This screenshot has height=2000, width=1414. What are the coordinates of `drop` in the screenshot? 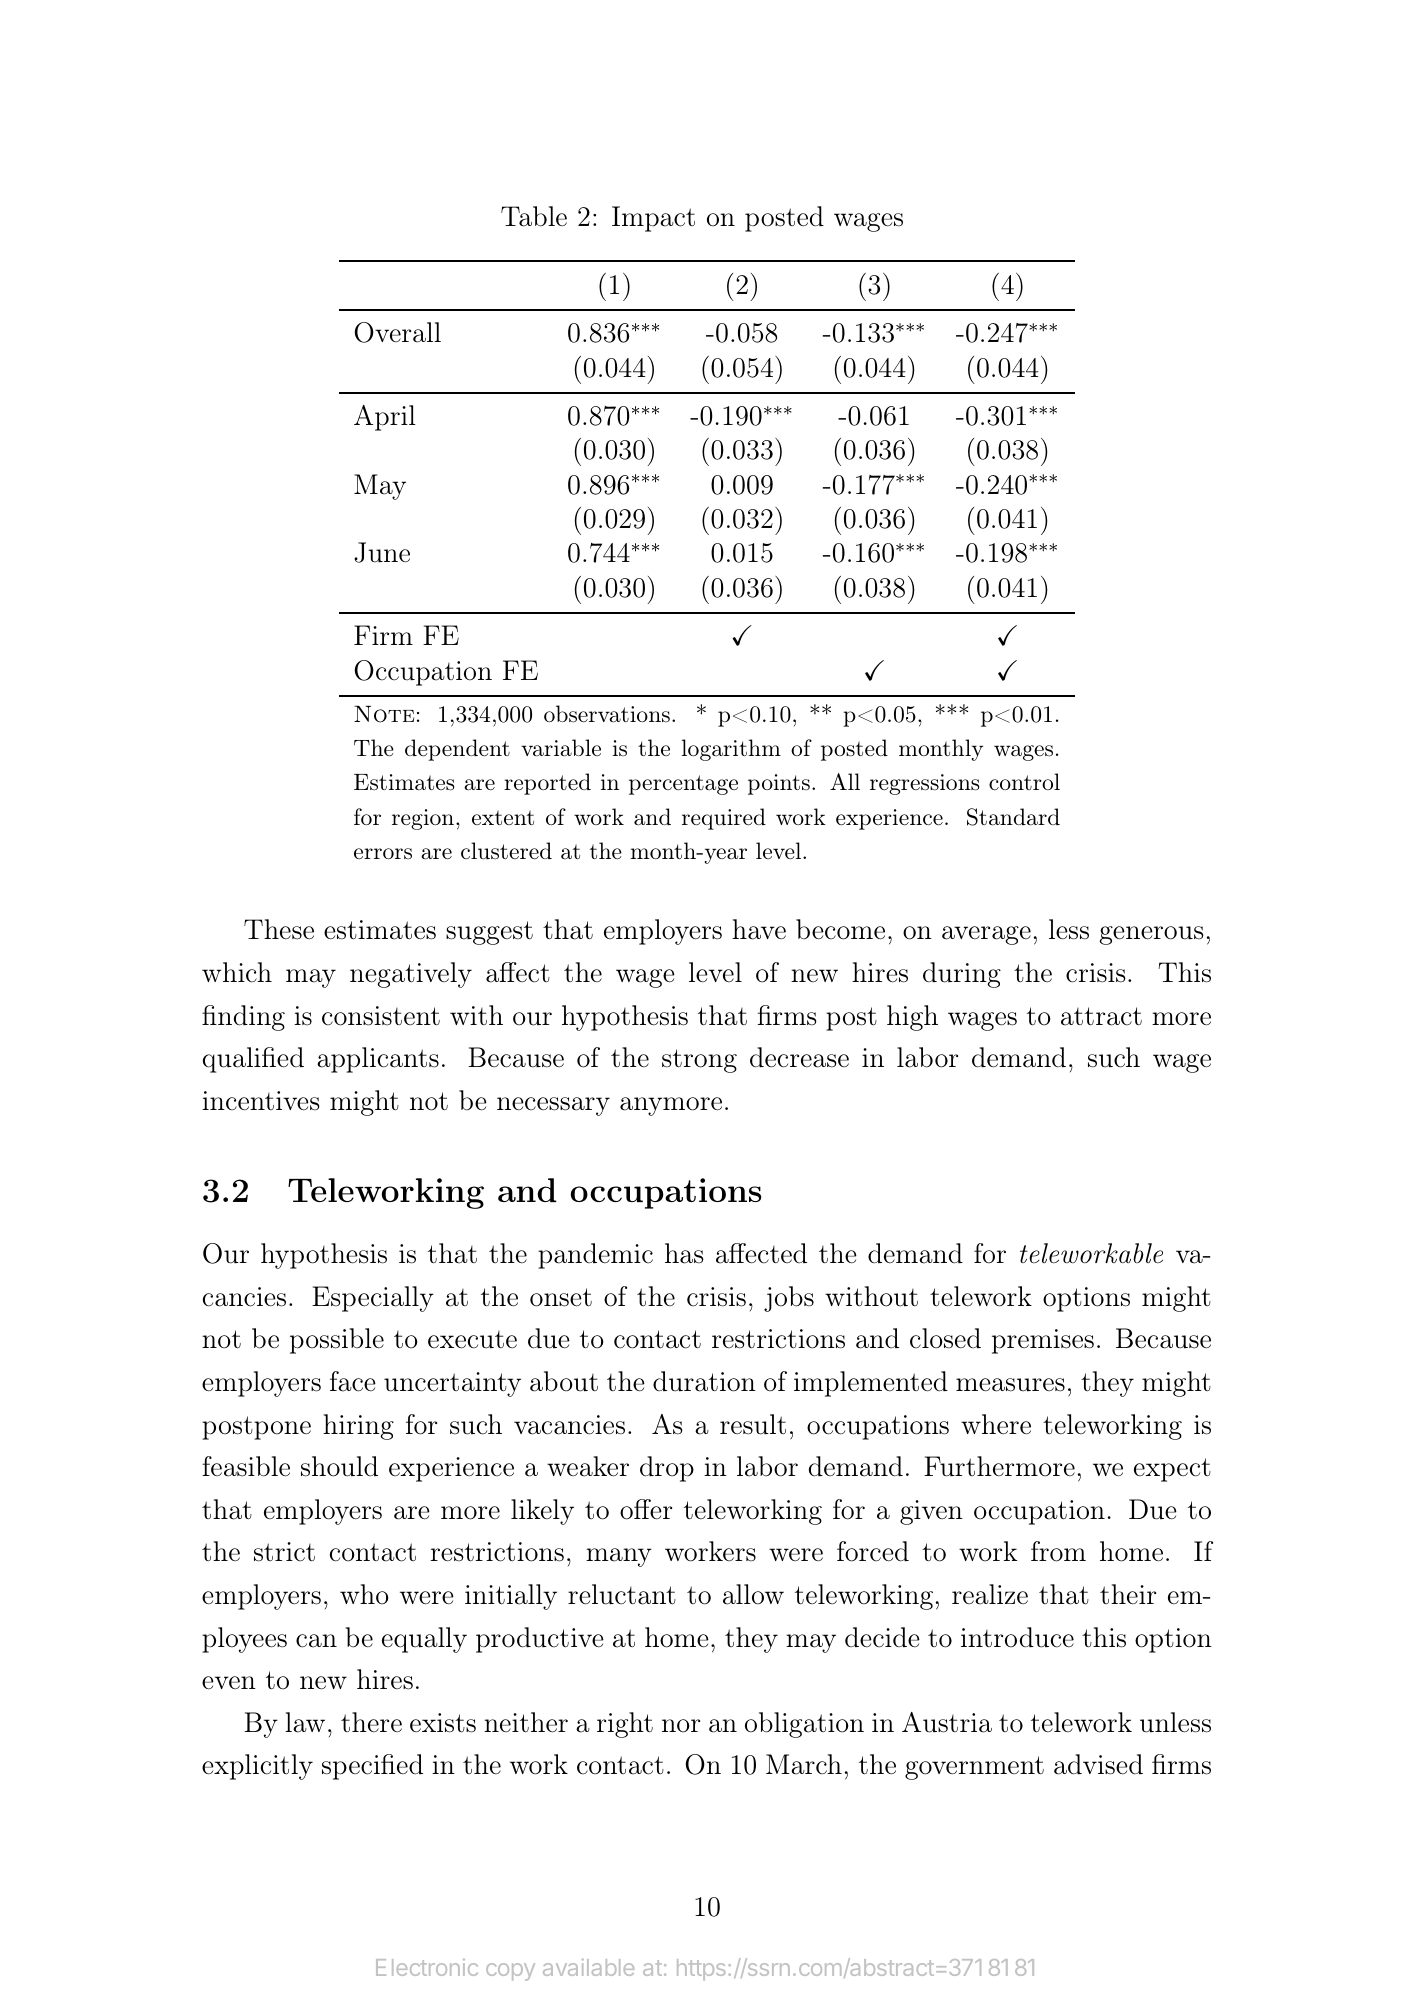 It's located at (667, 1469).
